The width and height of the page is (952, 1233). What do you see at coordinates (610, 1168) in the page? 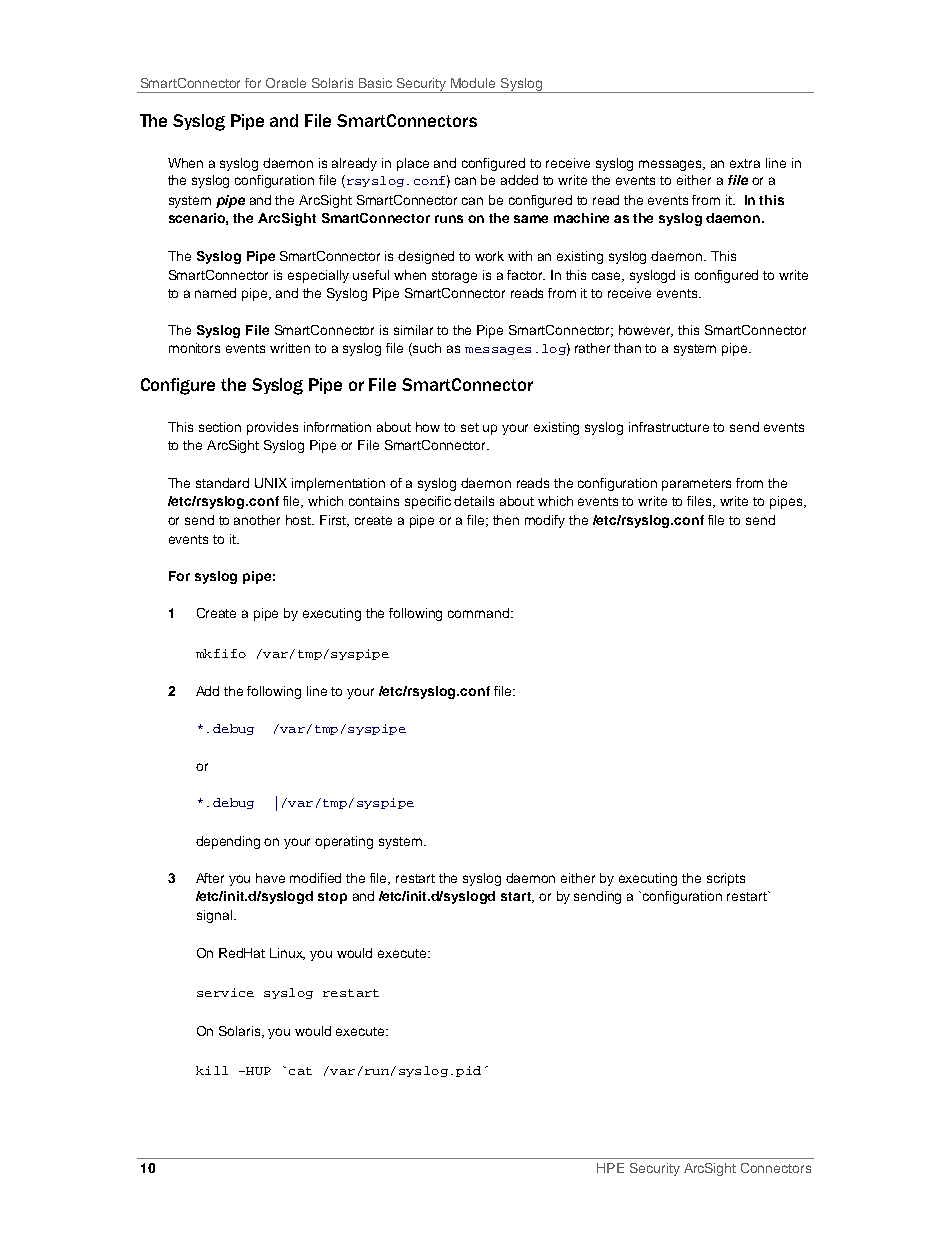
I see `HPE` at bounding box center [610, 1168].
